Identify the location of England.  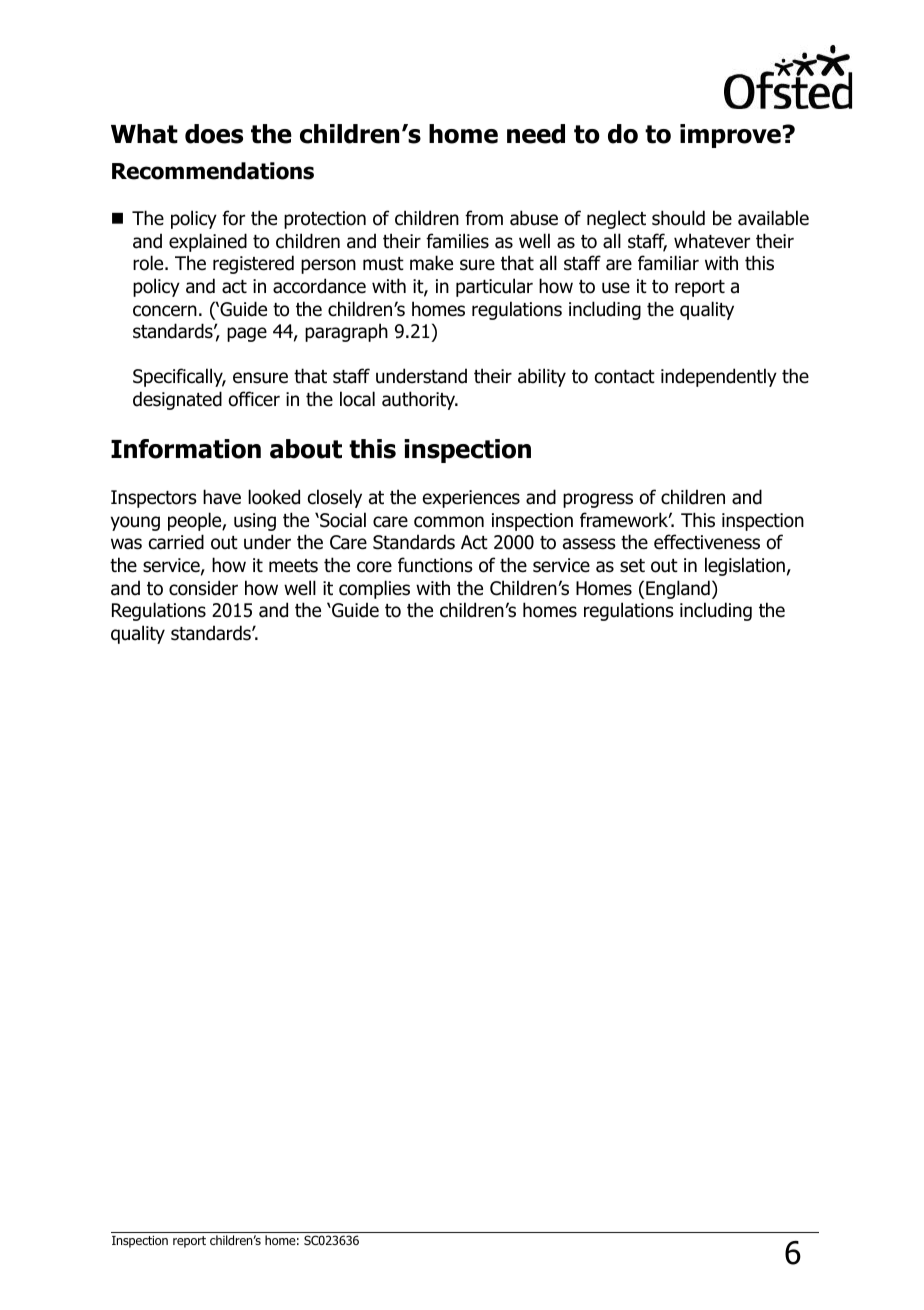
(678, 589).
